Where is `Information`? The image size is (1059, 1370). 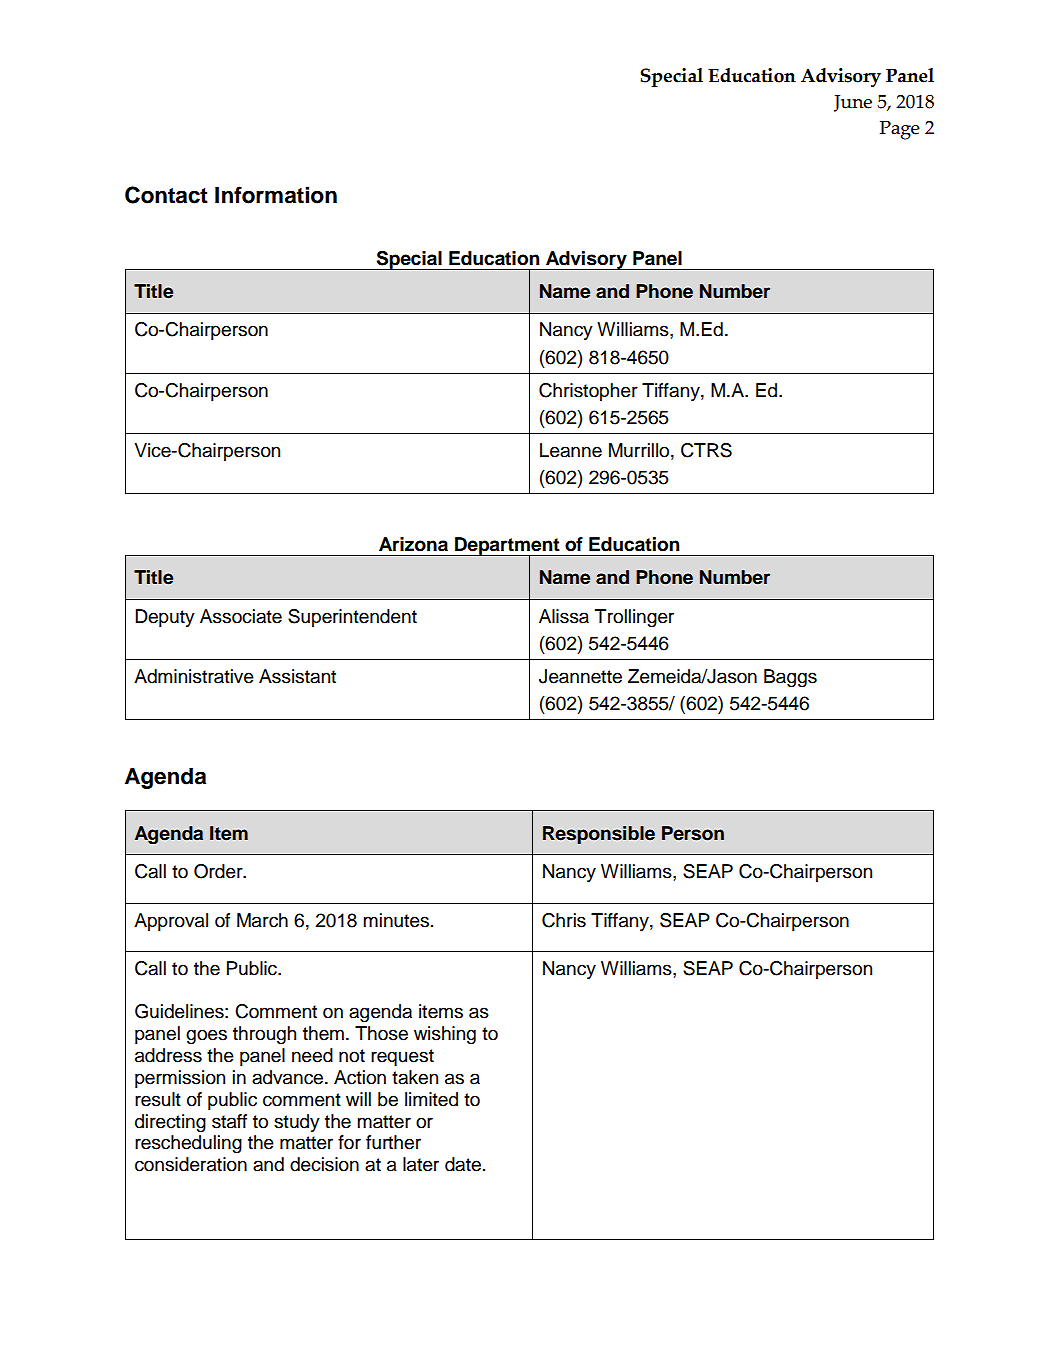
Information is located at coordinates (276, 195).
